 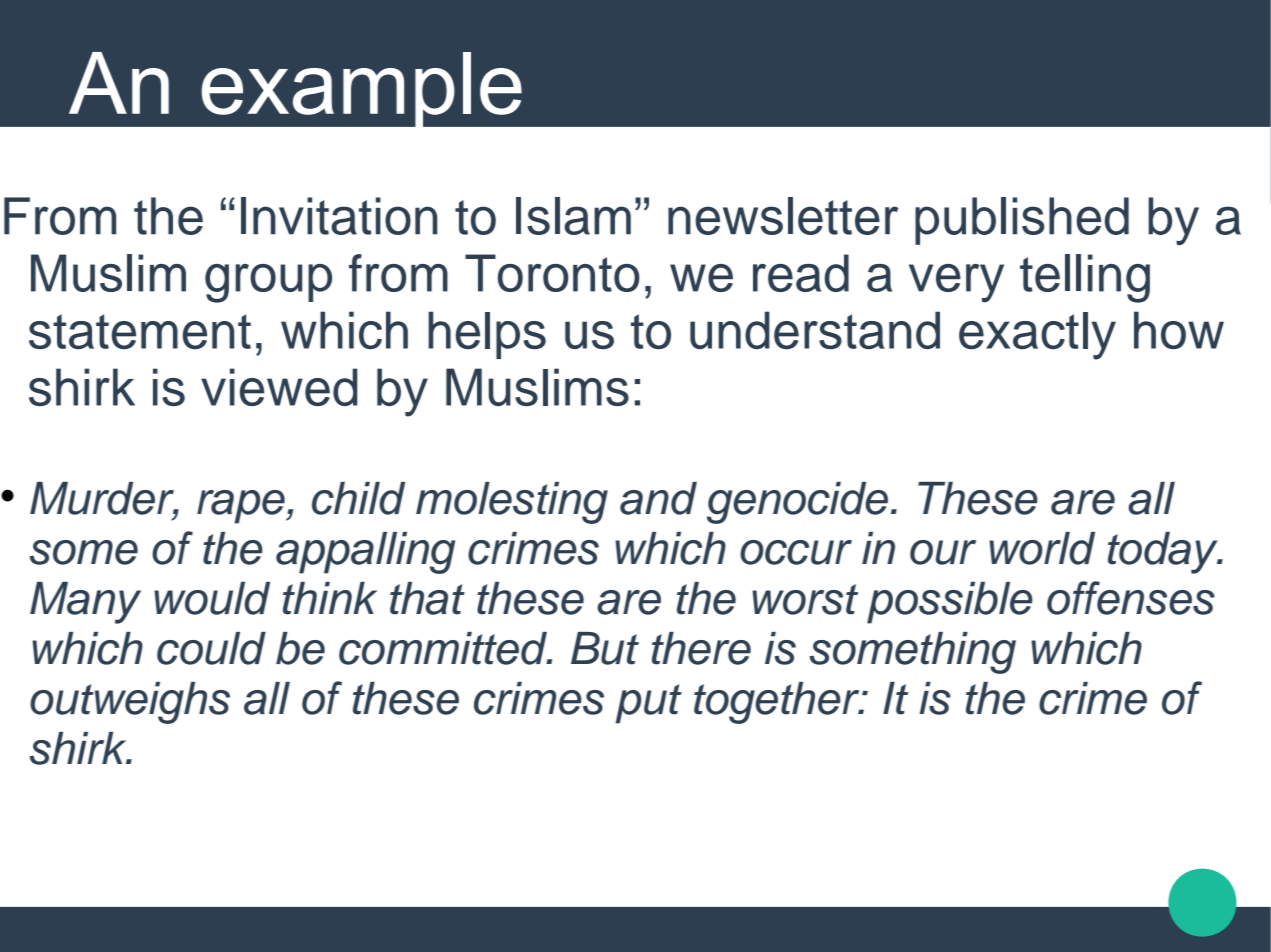 What do you see at coordinates (573, 216) in the screenshot?
I see `Islam` at bounding box center [573, 216].
